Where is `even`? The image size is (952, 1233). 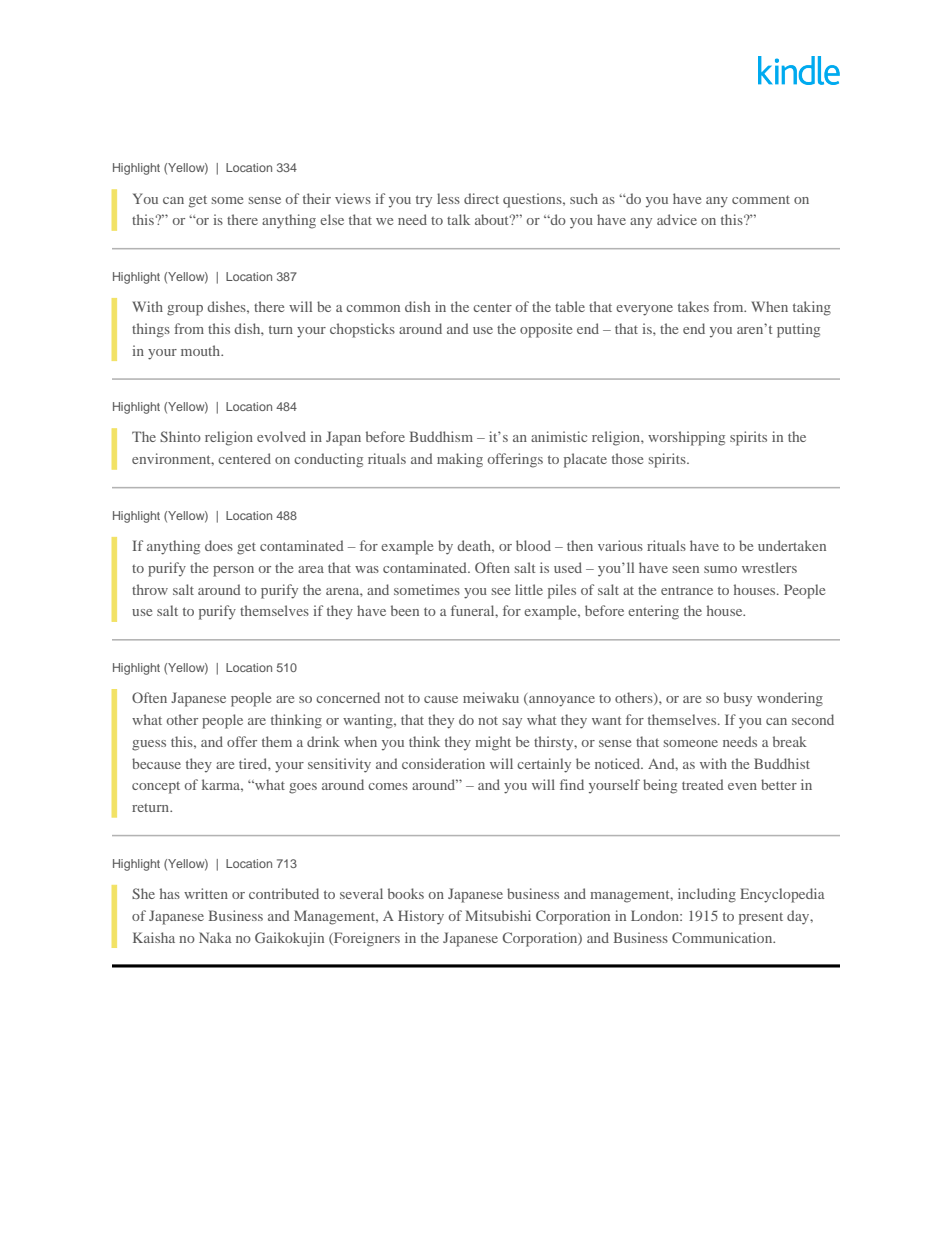
even is located at coordinates (742, 786).
